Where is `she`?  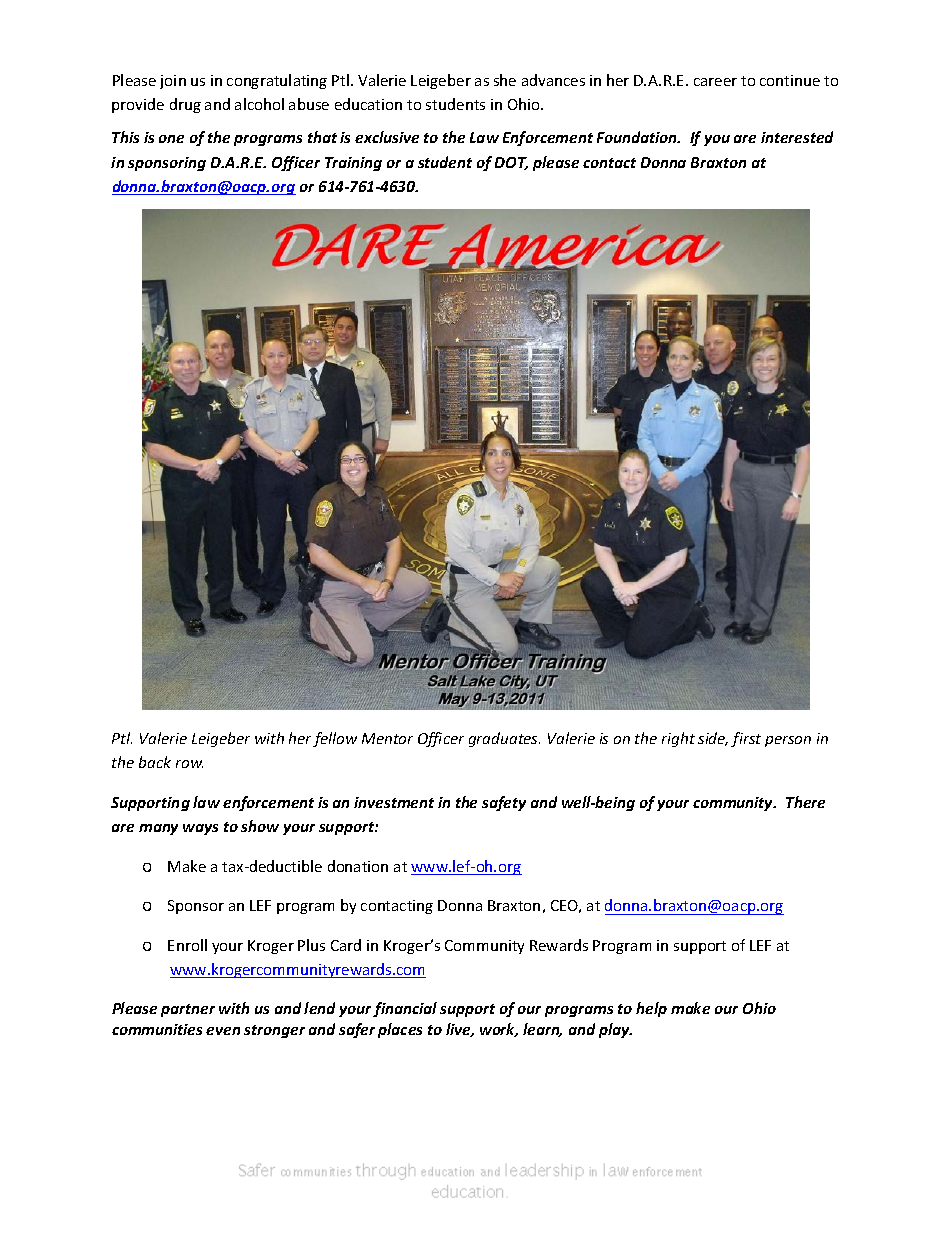
she is located at coordinates (505, 80).
